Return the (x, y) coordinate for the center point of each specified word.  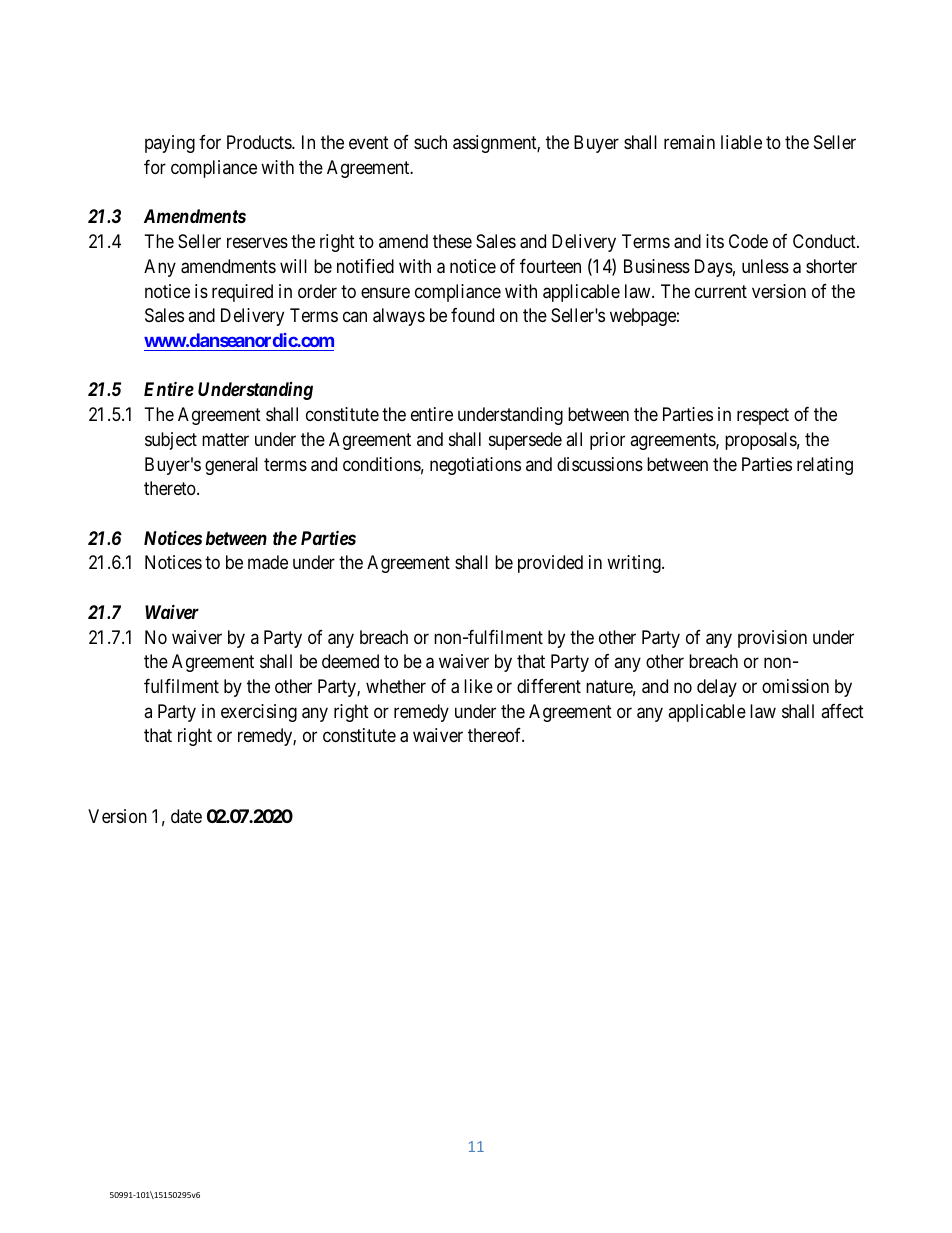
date (186, 816)
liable (741, 142)
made (268, 562)
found (472, 315)
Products (260, 142)
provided (550, 564)
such (430, 142)
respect (763, 416)
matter (225, 439)
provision (772, 639)
